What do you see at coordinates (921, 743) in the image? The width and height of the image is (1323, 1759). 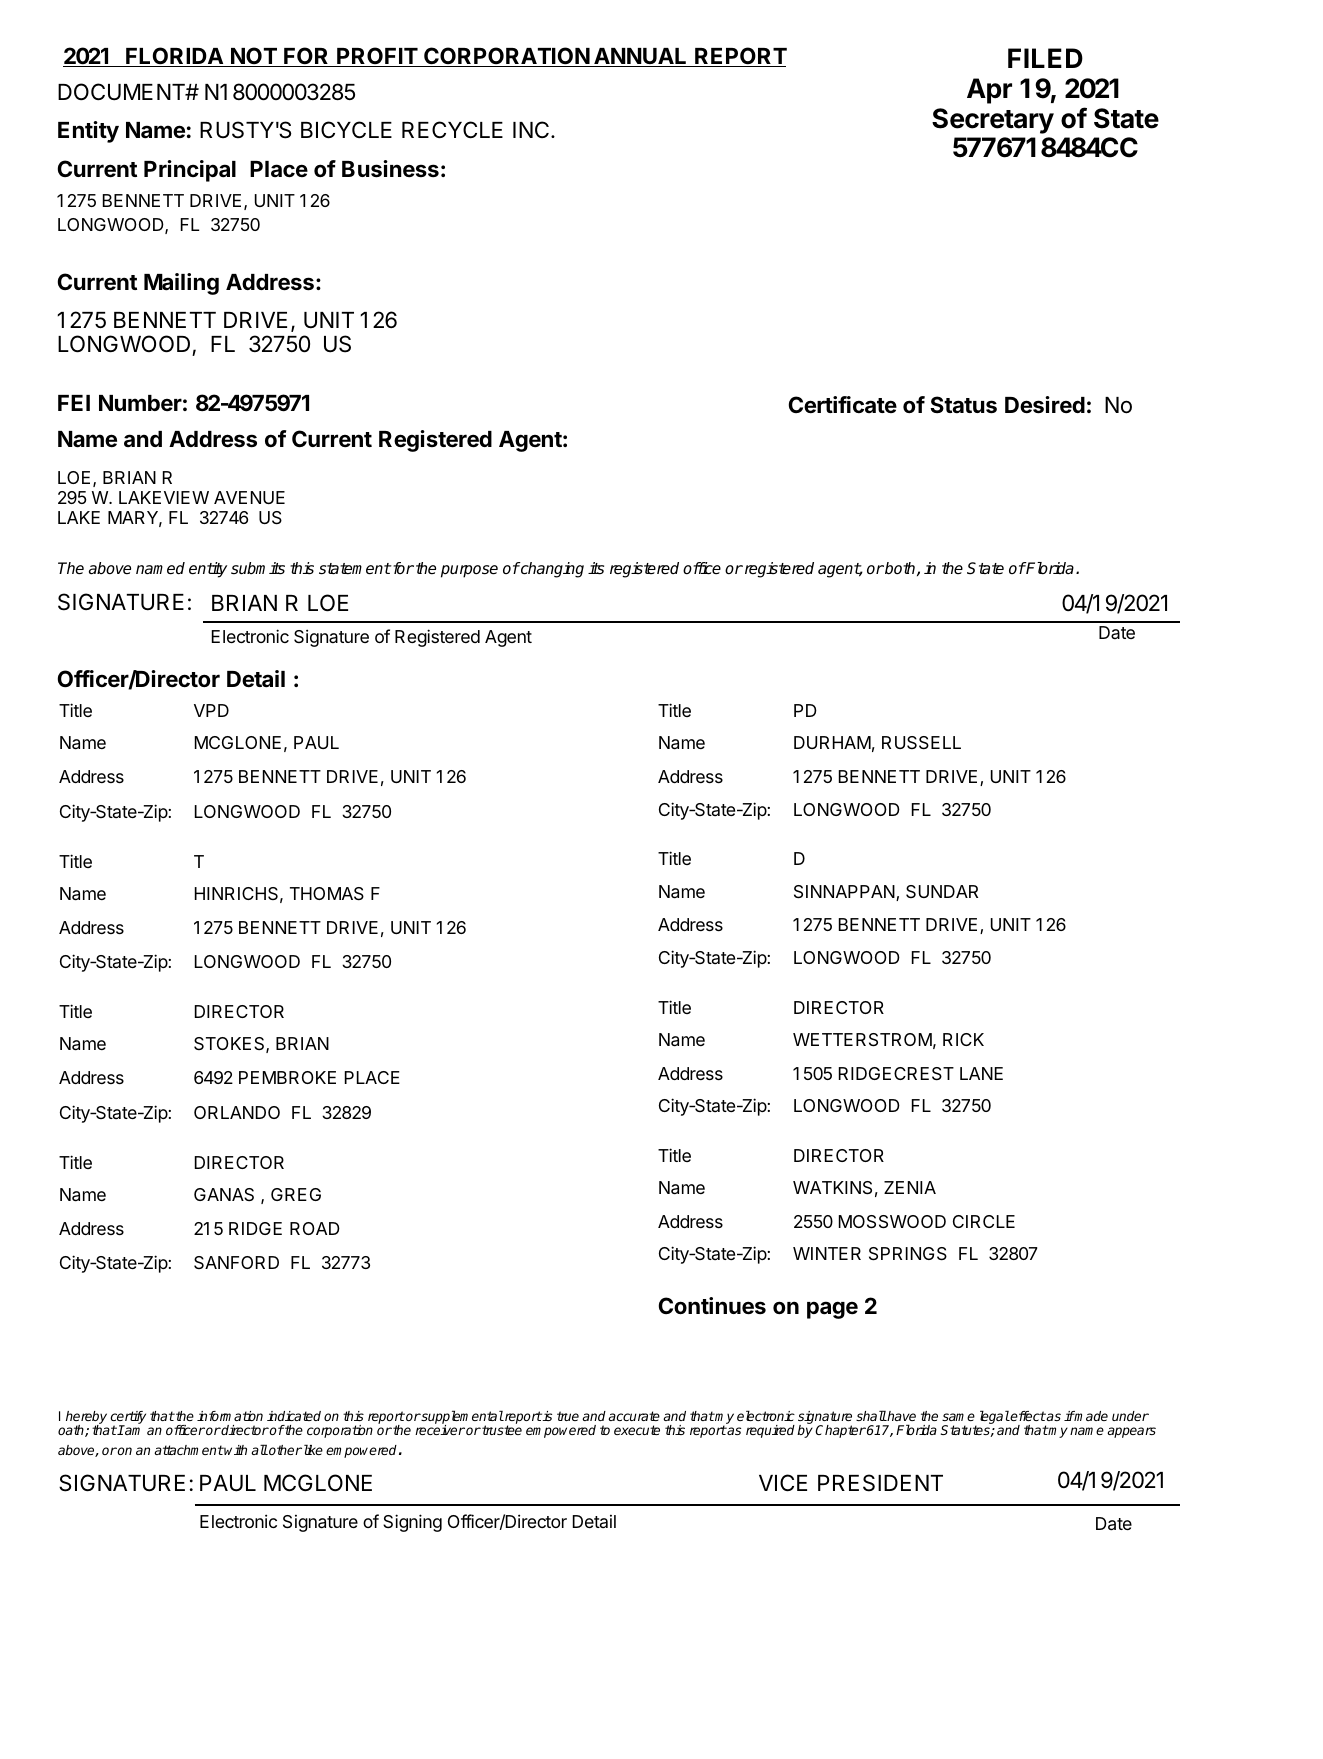 I see `RUSSELL` at bounding box center [921, 743].
